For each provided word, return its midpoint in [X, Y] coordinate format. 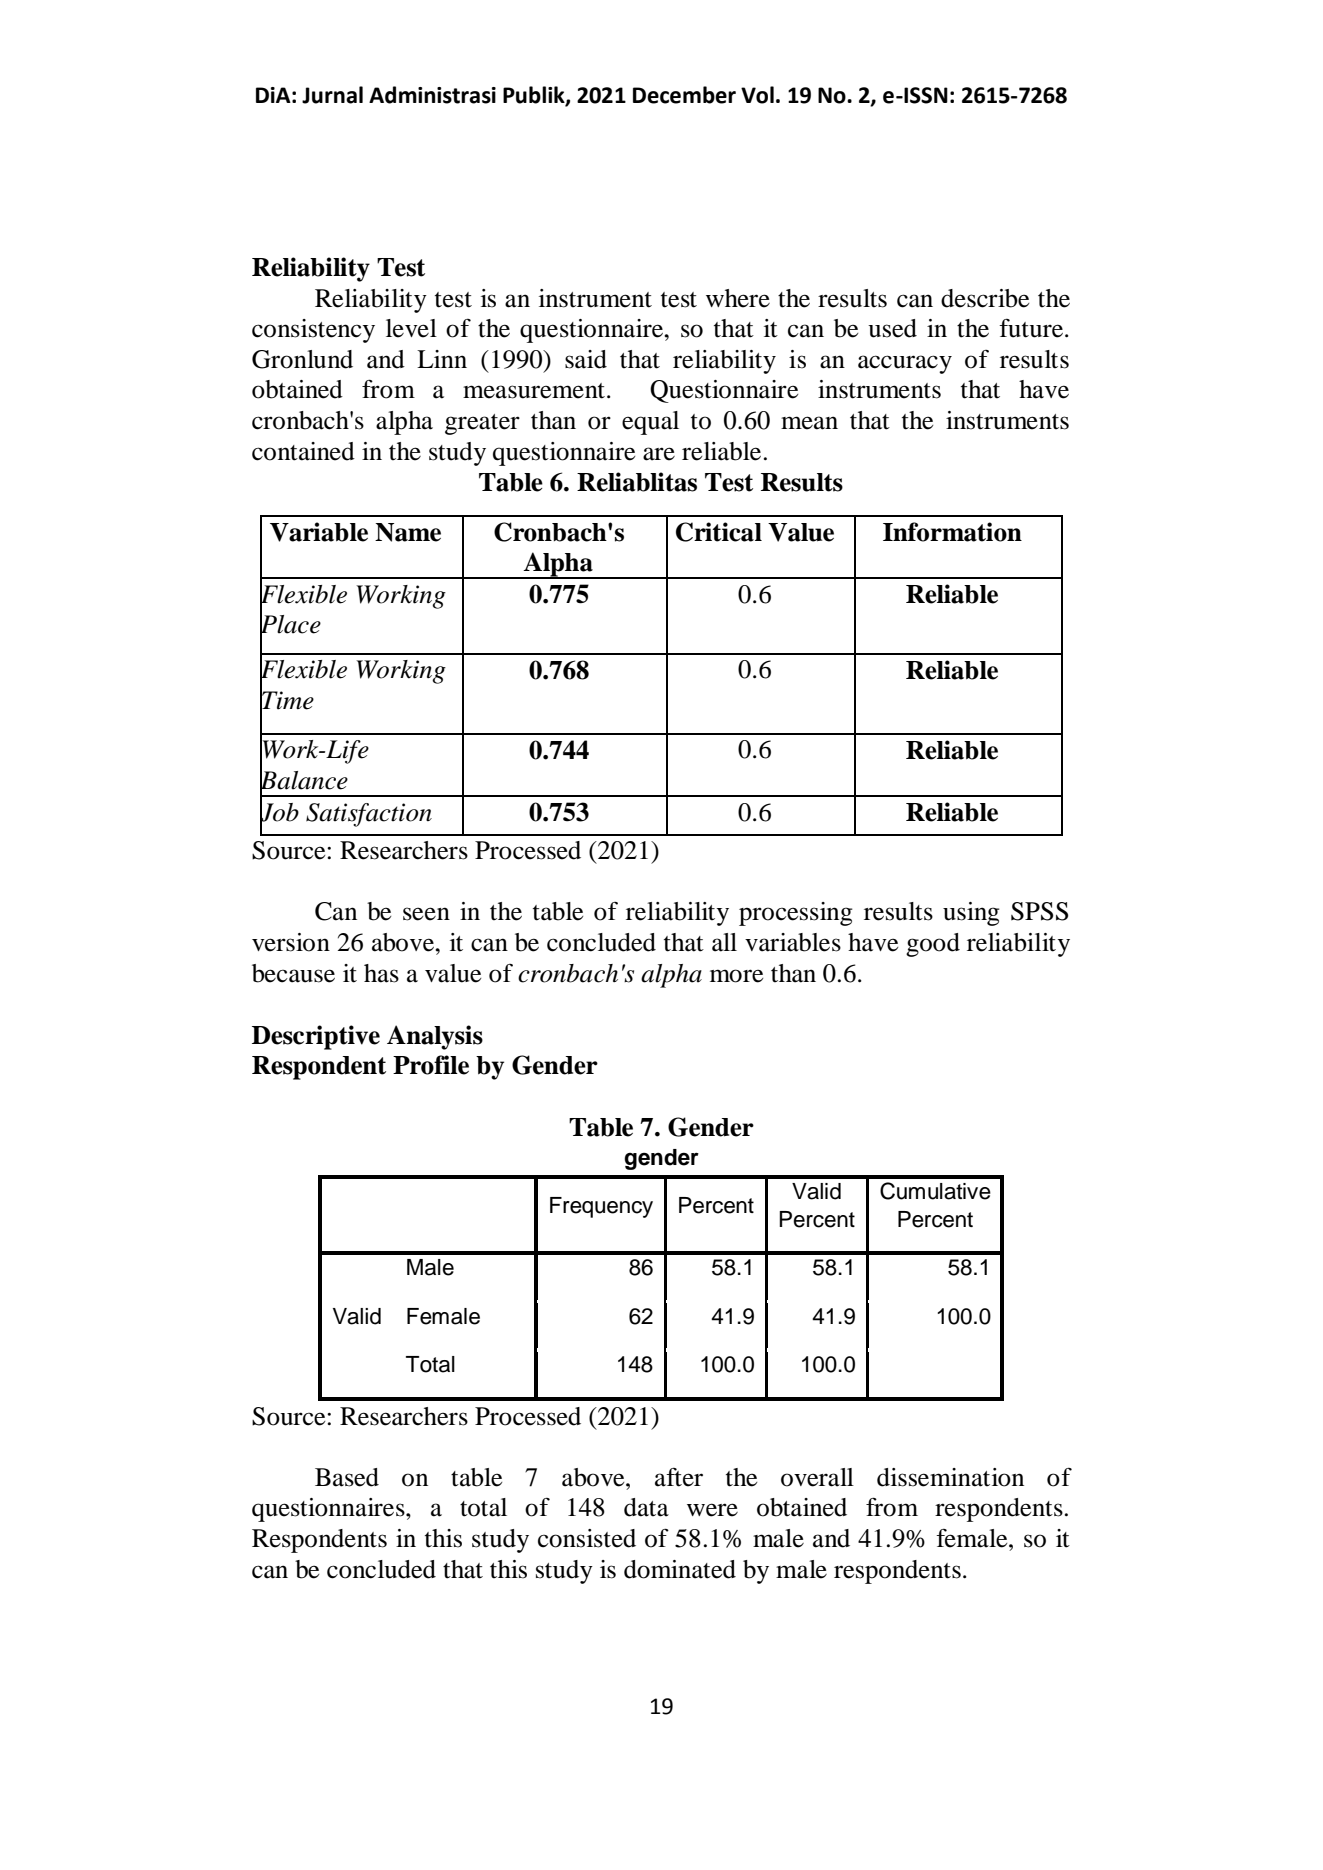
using [971, 914]
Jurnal [332, 95]
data [646, 1507]
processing [796, 914]
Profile [431, 1065]
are [659, 454]
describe [985, 298]
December [684, 95]
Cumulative [935, 1191]
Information [952, 532]
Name [408, 532]
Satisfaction [369, 815]
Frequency [601, 1207]
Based [347, 1477]
